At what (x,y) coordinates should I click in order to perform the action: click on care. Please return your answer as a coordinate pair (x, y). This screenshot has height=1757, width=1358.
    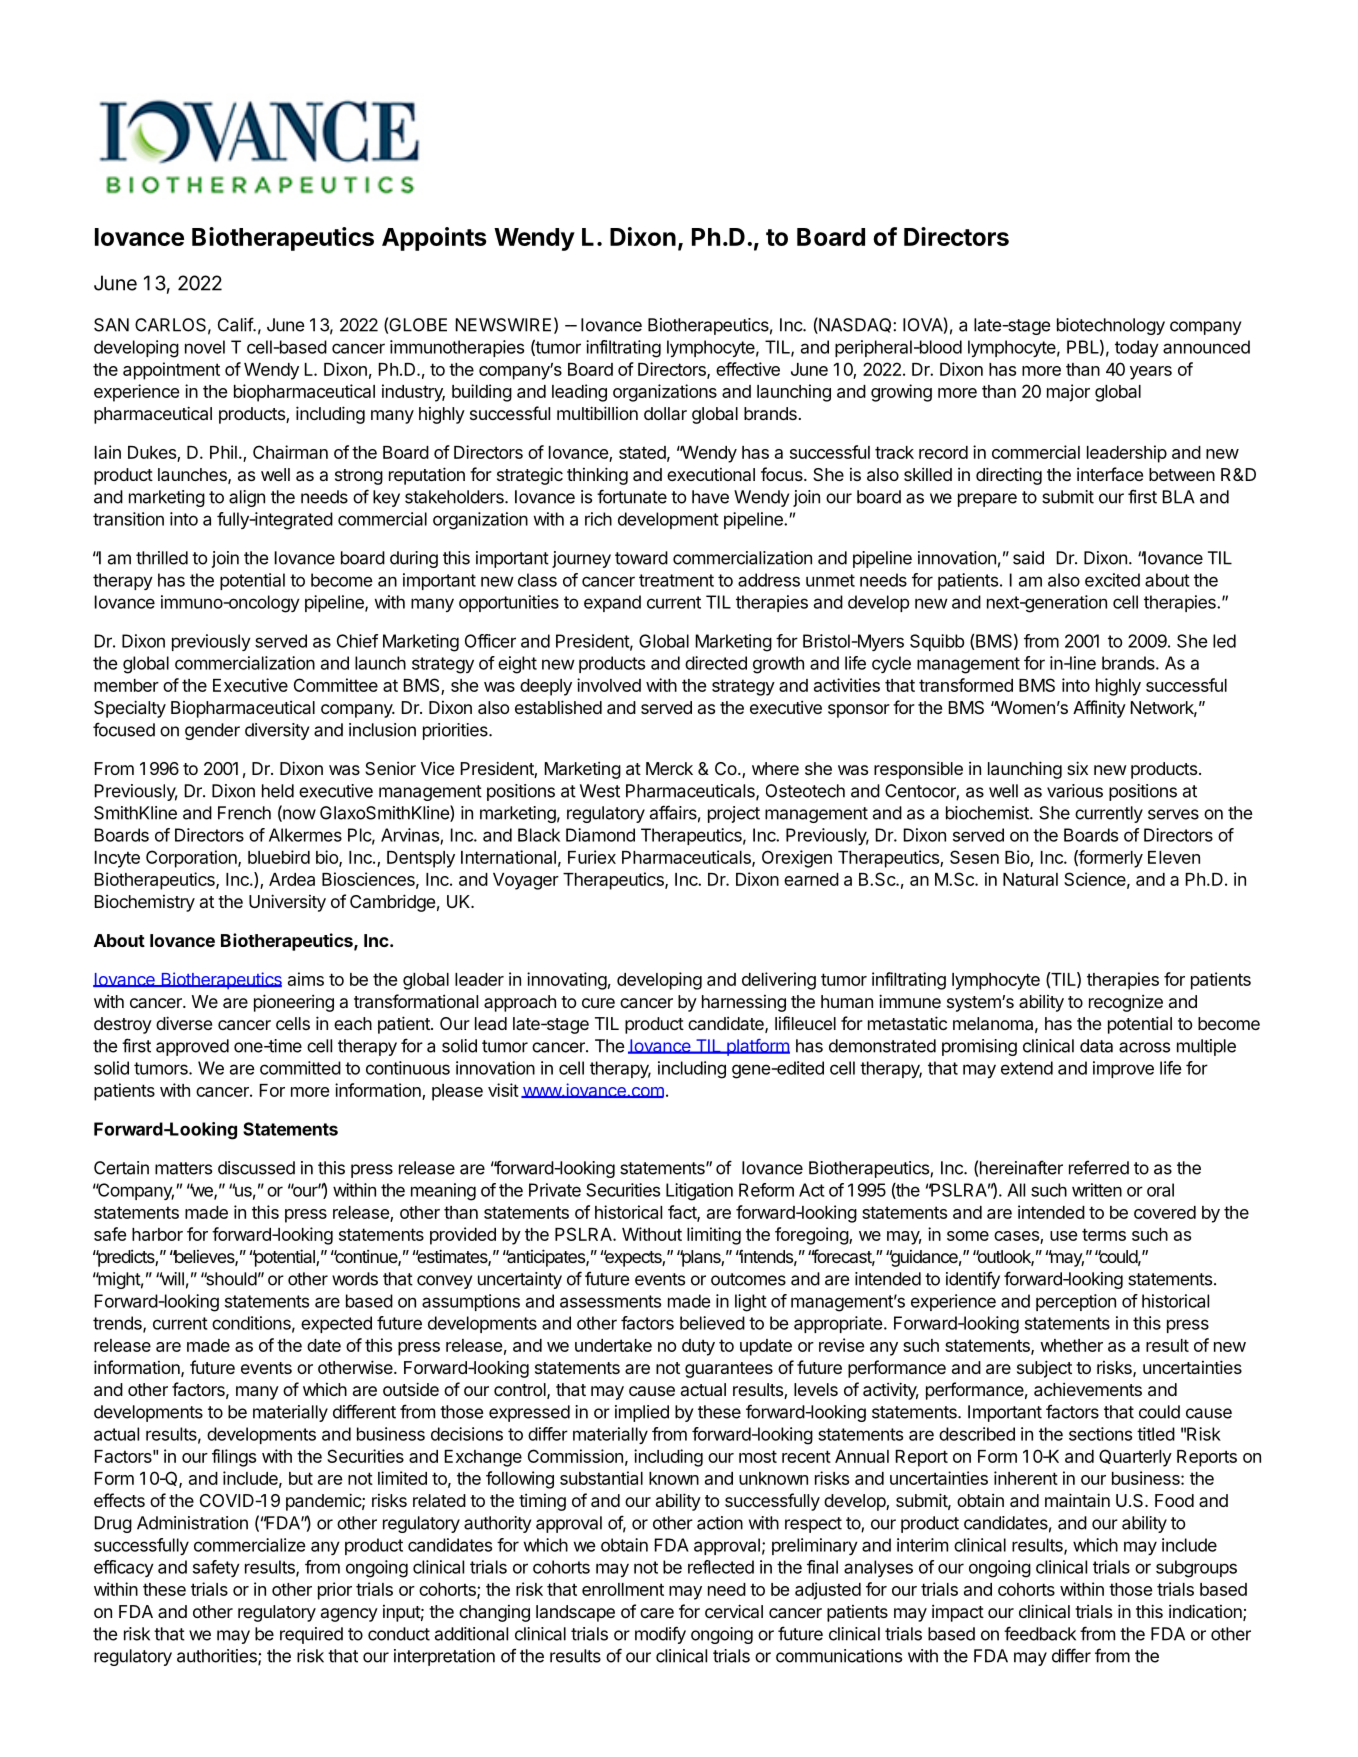
    Looking at the image, I should click on (657, 1613).
